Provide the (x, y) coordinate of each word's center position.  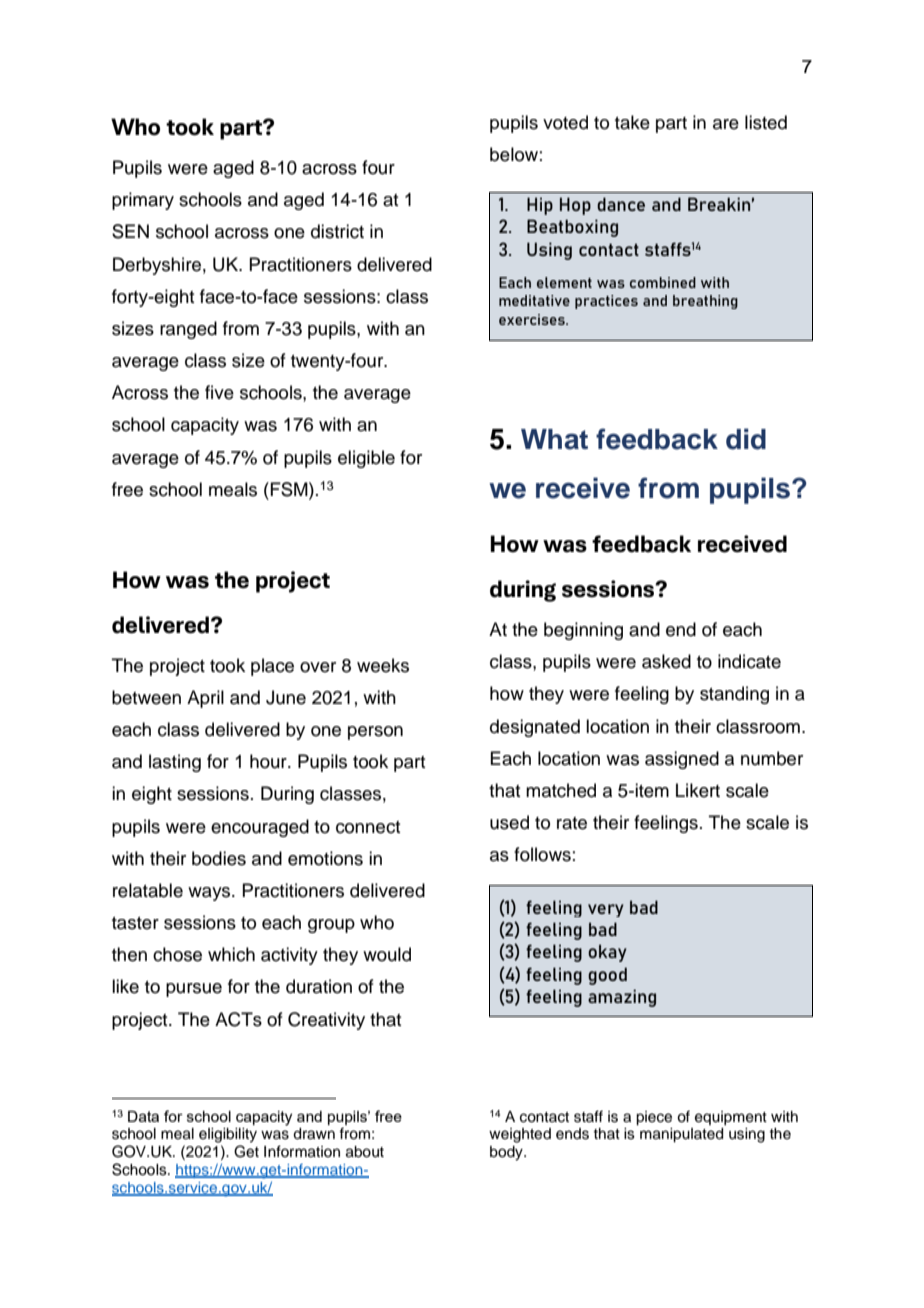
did (746, 439)
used (509, 822)
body (507, 1153)
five (219, 392)
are (726, 124)
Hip (540, 206)
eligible (366, 459)
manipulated (681, 1135)
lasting (175, 763)
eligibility (228, 1135)
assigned (682, 760)
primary (143, 201)
